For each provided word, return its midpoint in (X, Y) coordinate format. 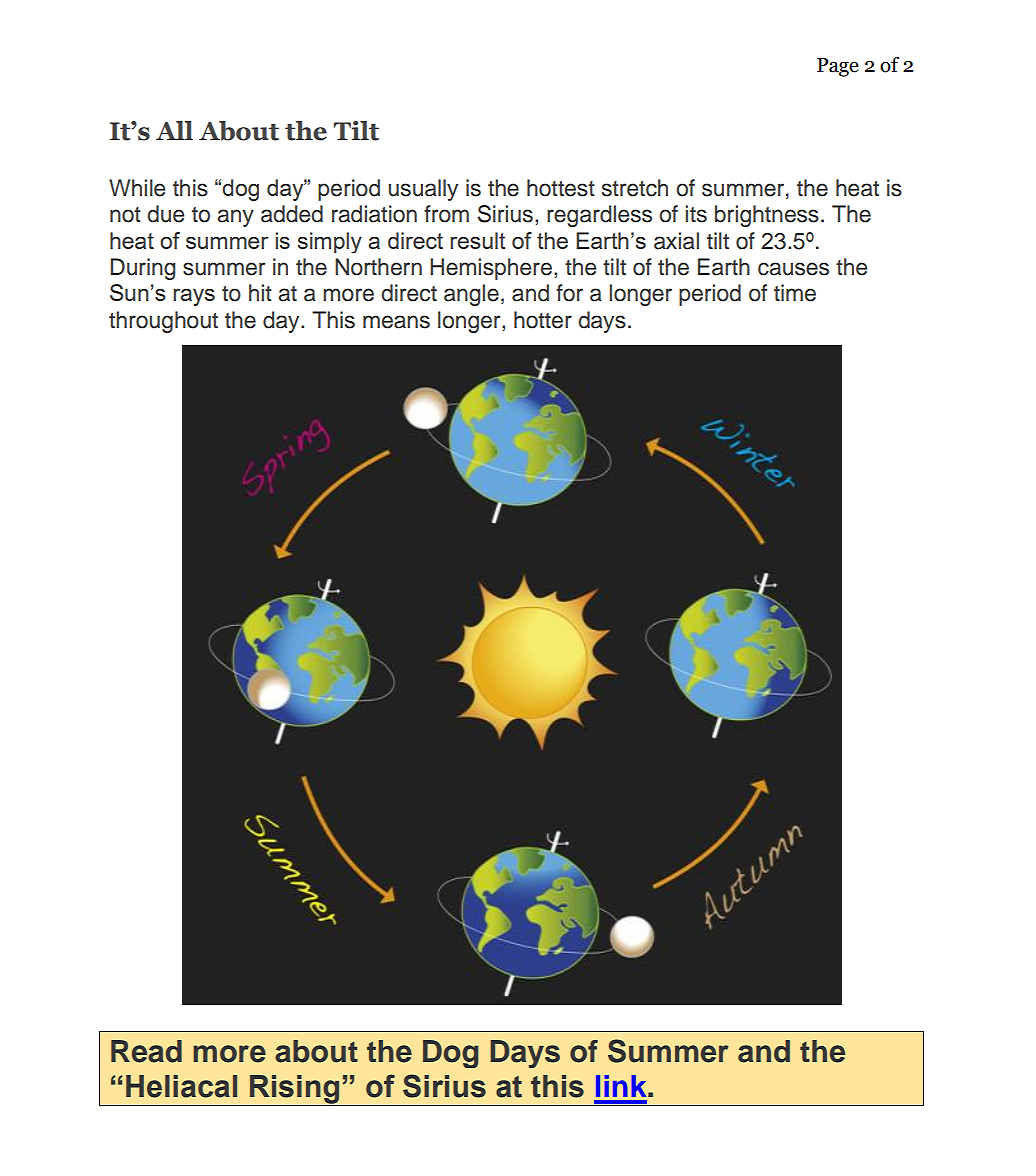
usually (423, 190)
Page (838, 67)
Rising (295, 1090)
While (137, 188)
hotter (543, 320)
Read (146, 1051)
